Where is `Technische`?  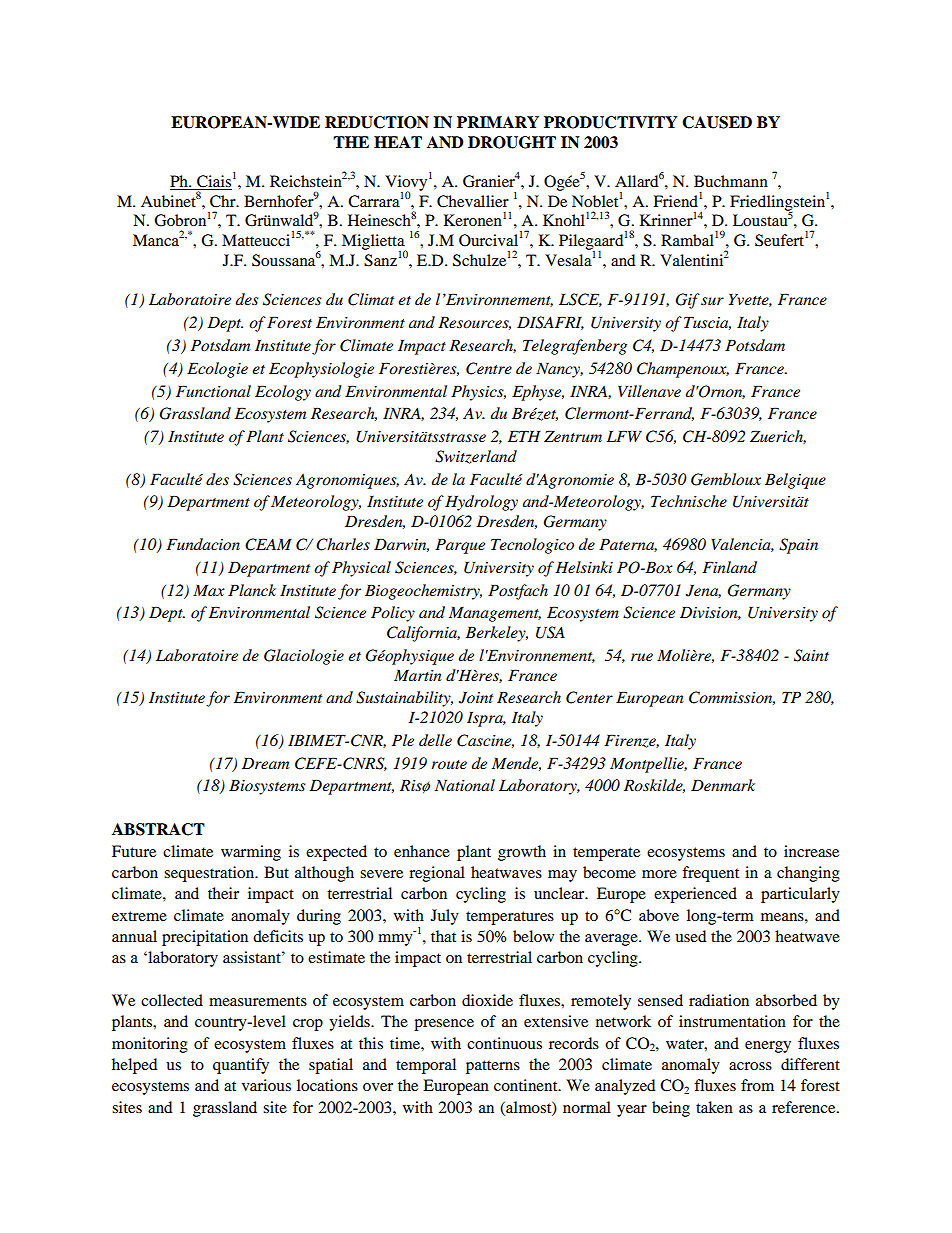 Technische is located at coordinates (689, 501).
